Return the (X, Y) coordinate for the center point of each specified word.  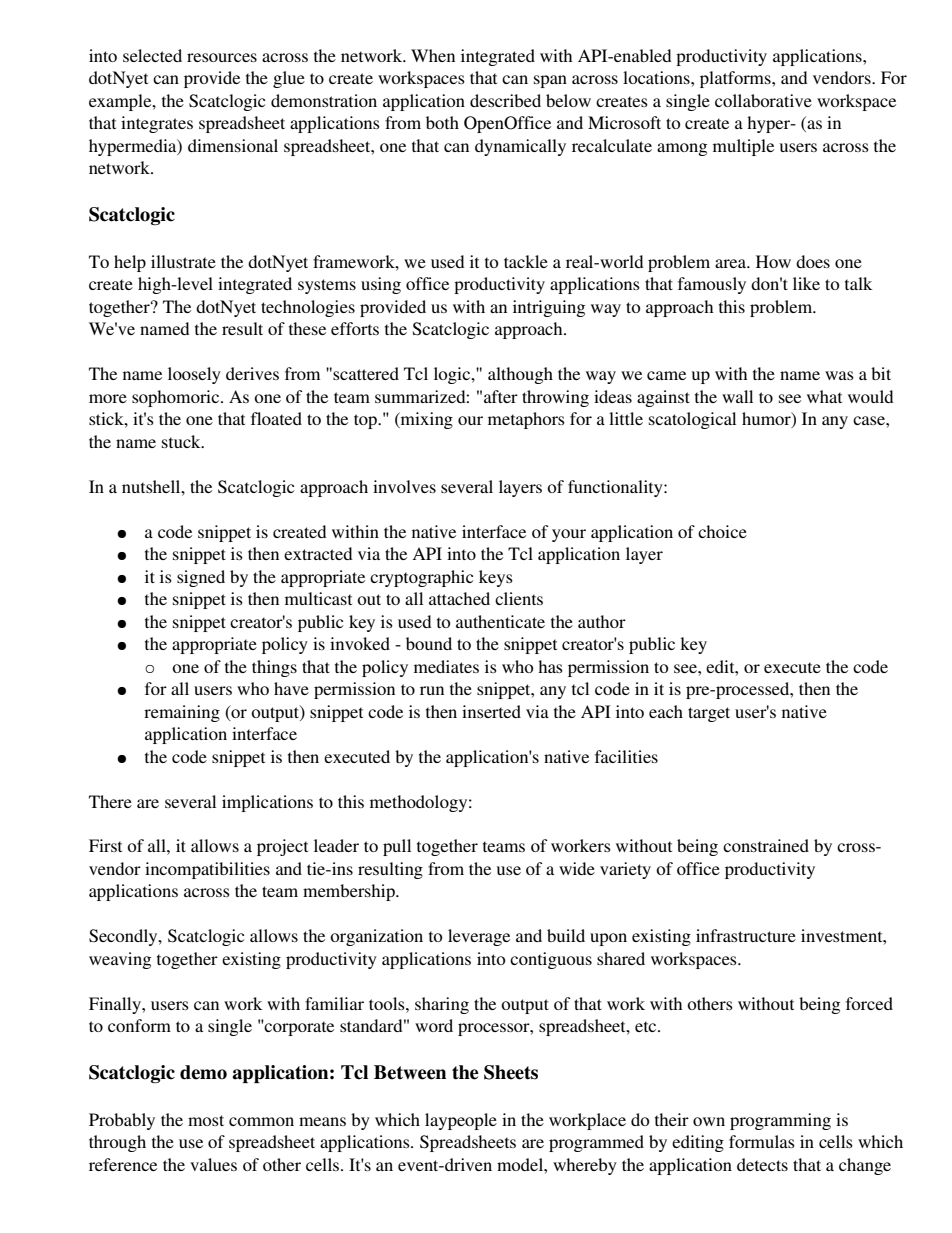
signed (201, 578)
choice (722, 531)
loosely (194, 375)
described (505, 100)
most (206, 1120)
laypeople (461, 1121)
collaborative (763, 100)
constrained (766, 845)
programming (780, 1121)
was (839, 375)
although (520, 375)
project (282, 847)
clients (519, 598)
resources (222, 57)
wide (577, 868)
